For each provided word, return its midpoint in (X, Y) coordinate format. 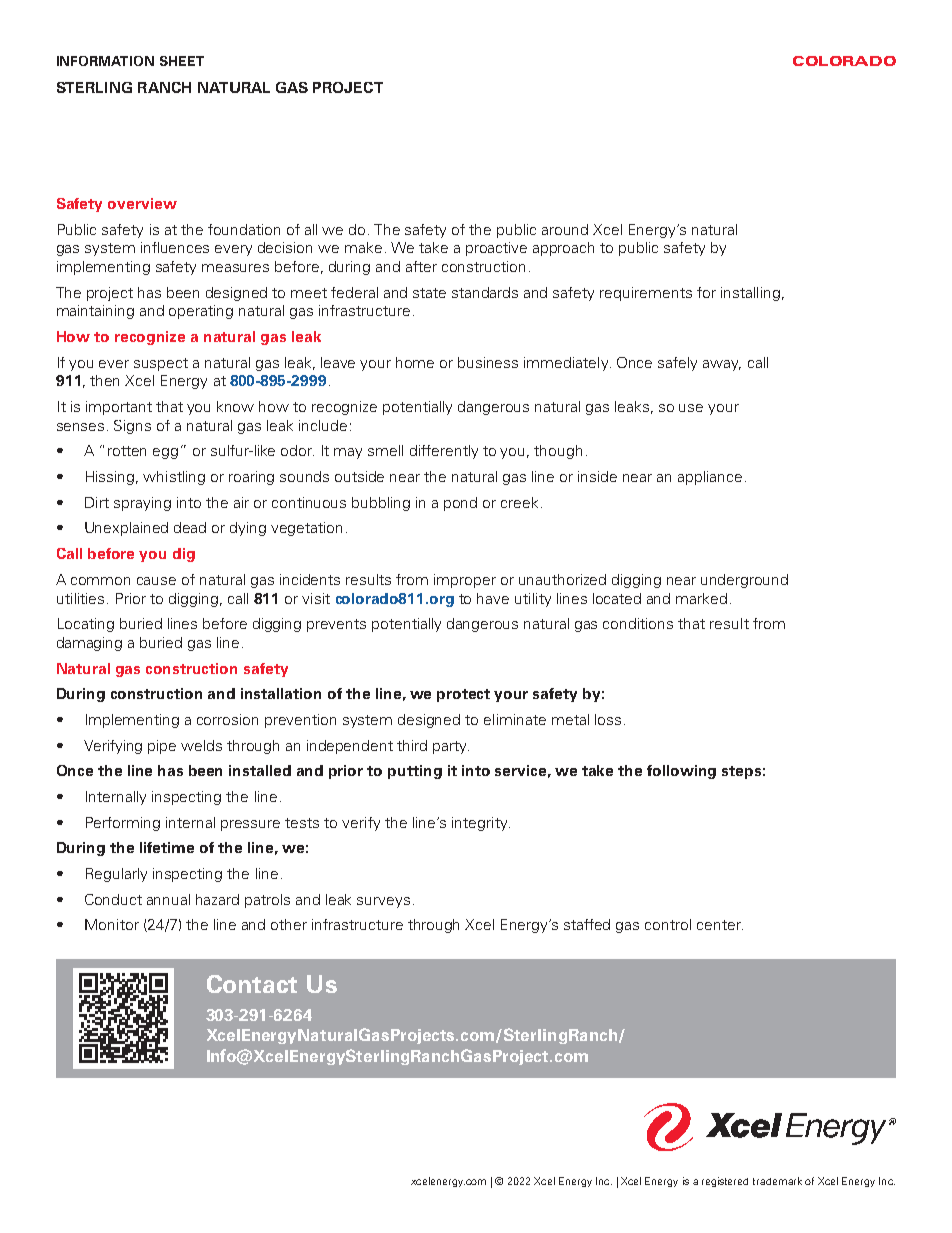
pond (460, 504)
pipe (162, 747)
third (412, 745)
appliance (710, 478)
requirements (646, 294)
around (565, 229)
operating (201, 312)
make (363, 247)
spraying (142, 504)
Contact (252, 984)
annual (168, 899)
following (681, 772)
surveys (383, 902)
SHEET (182, 61)
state (429, 293)
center (720, 925)
